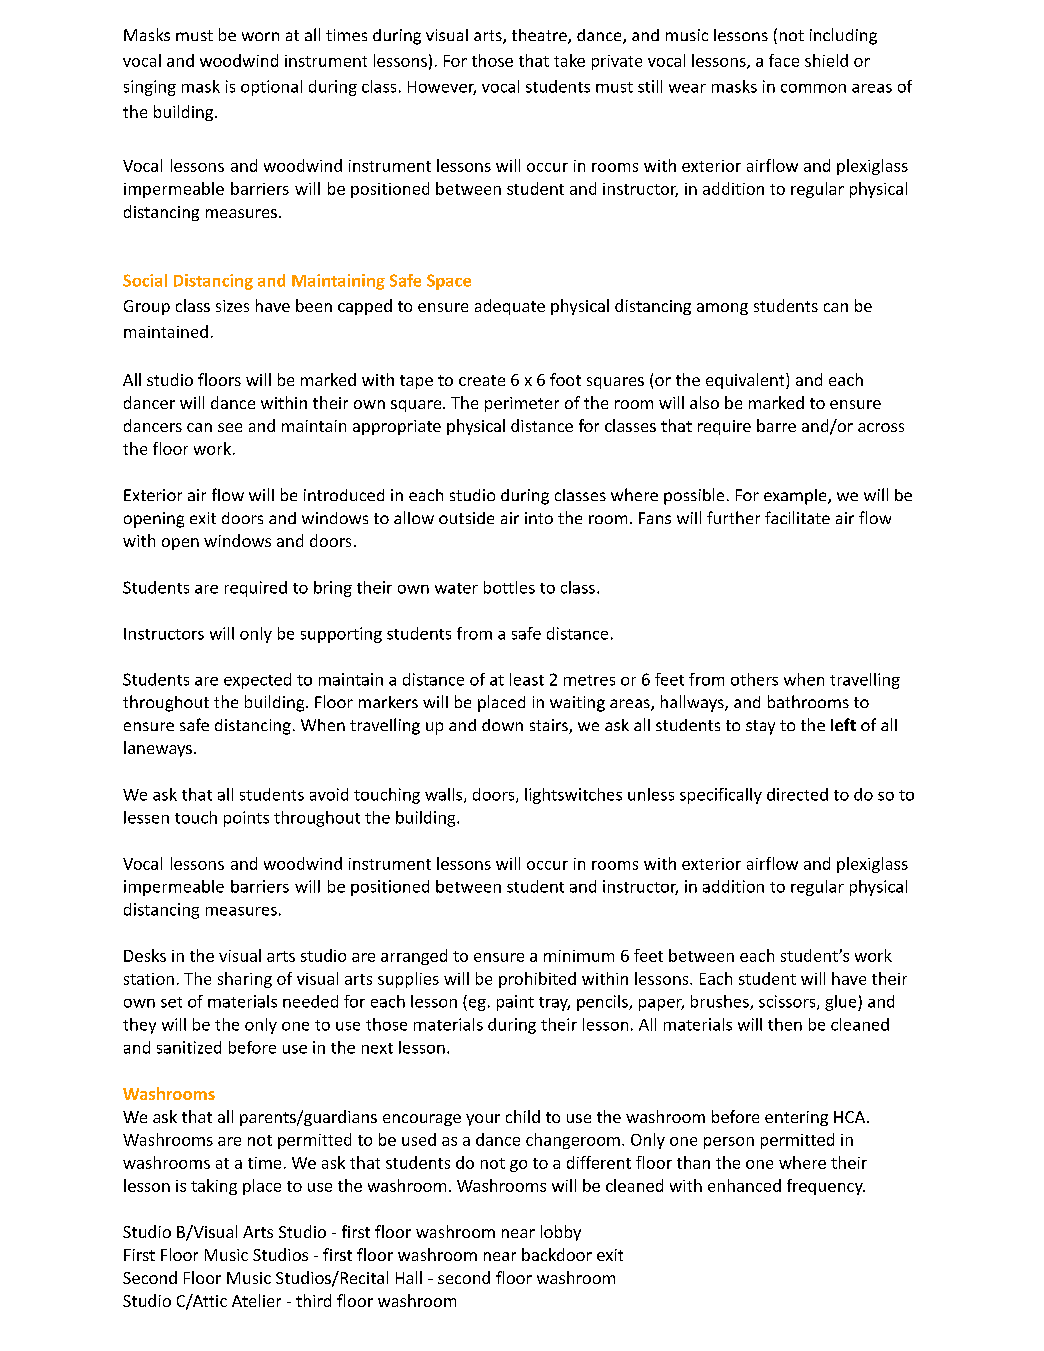  I want to click on adequate, so click(510, 307).
